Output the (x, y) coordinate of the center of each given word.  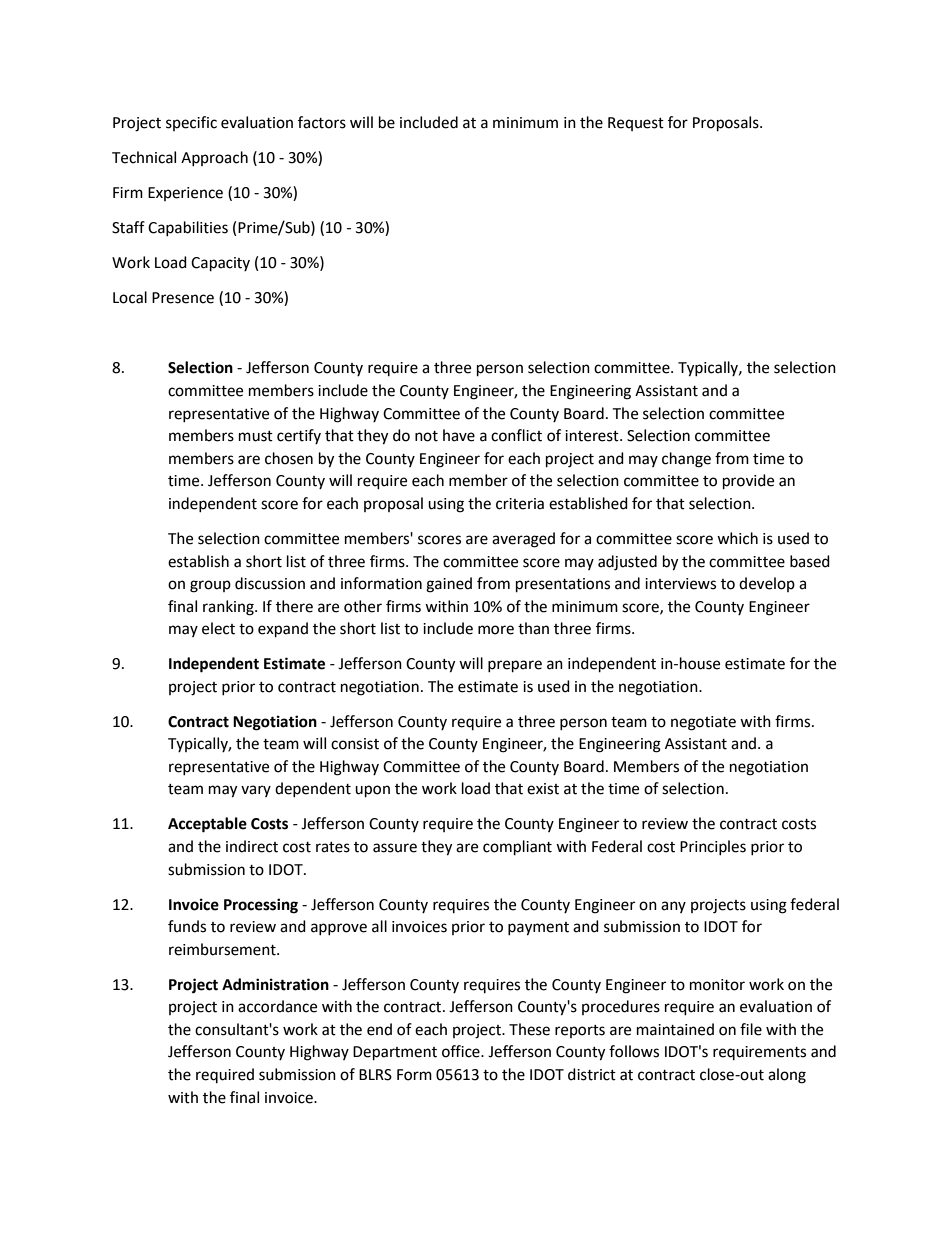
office (462, 1051)
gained (449, 585)
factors (322, 122)
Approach (214, 158)
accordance (277, 1006)
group (210, 586)
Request (636, 124)
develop (767, 584)
